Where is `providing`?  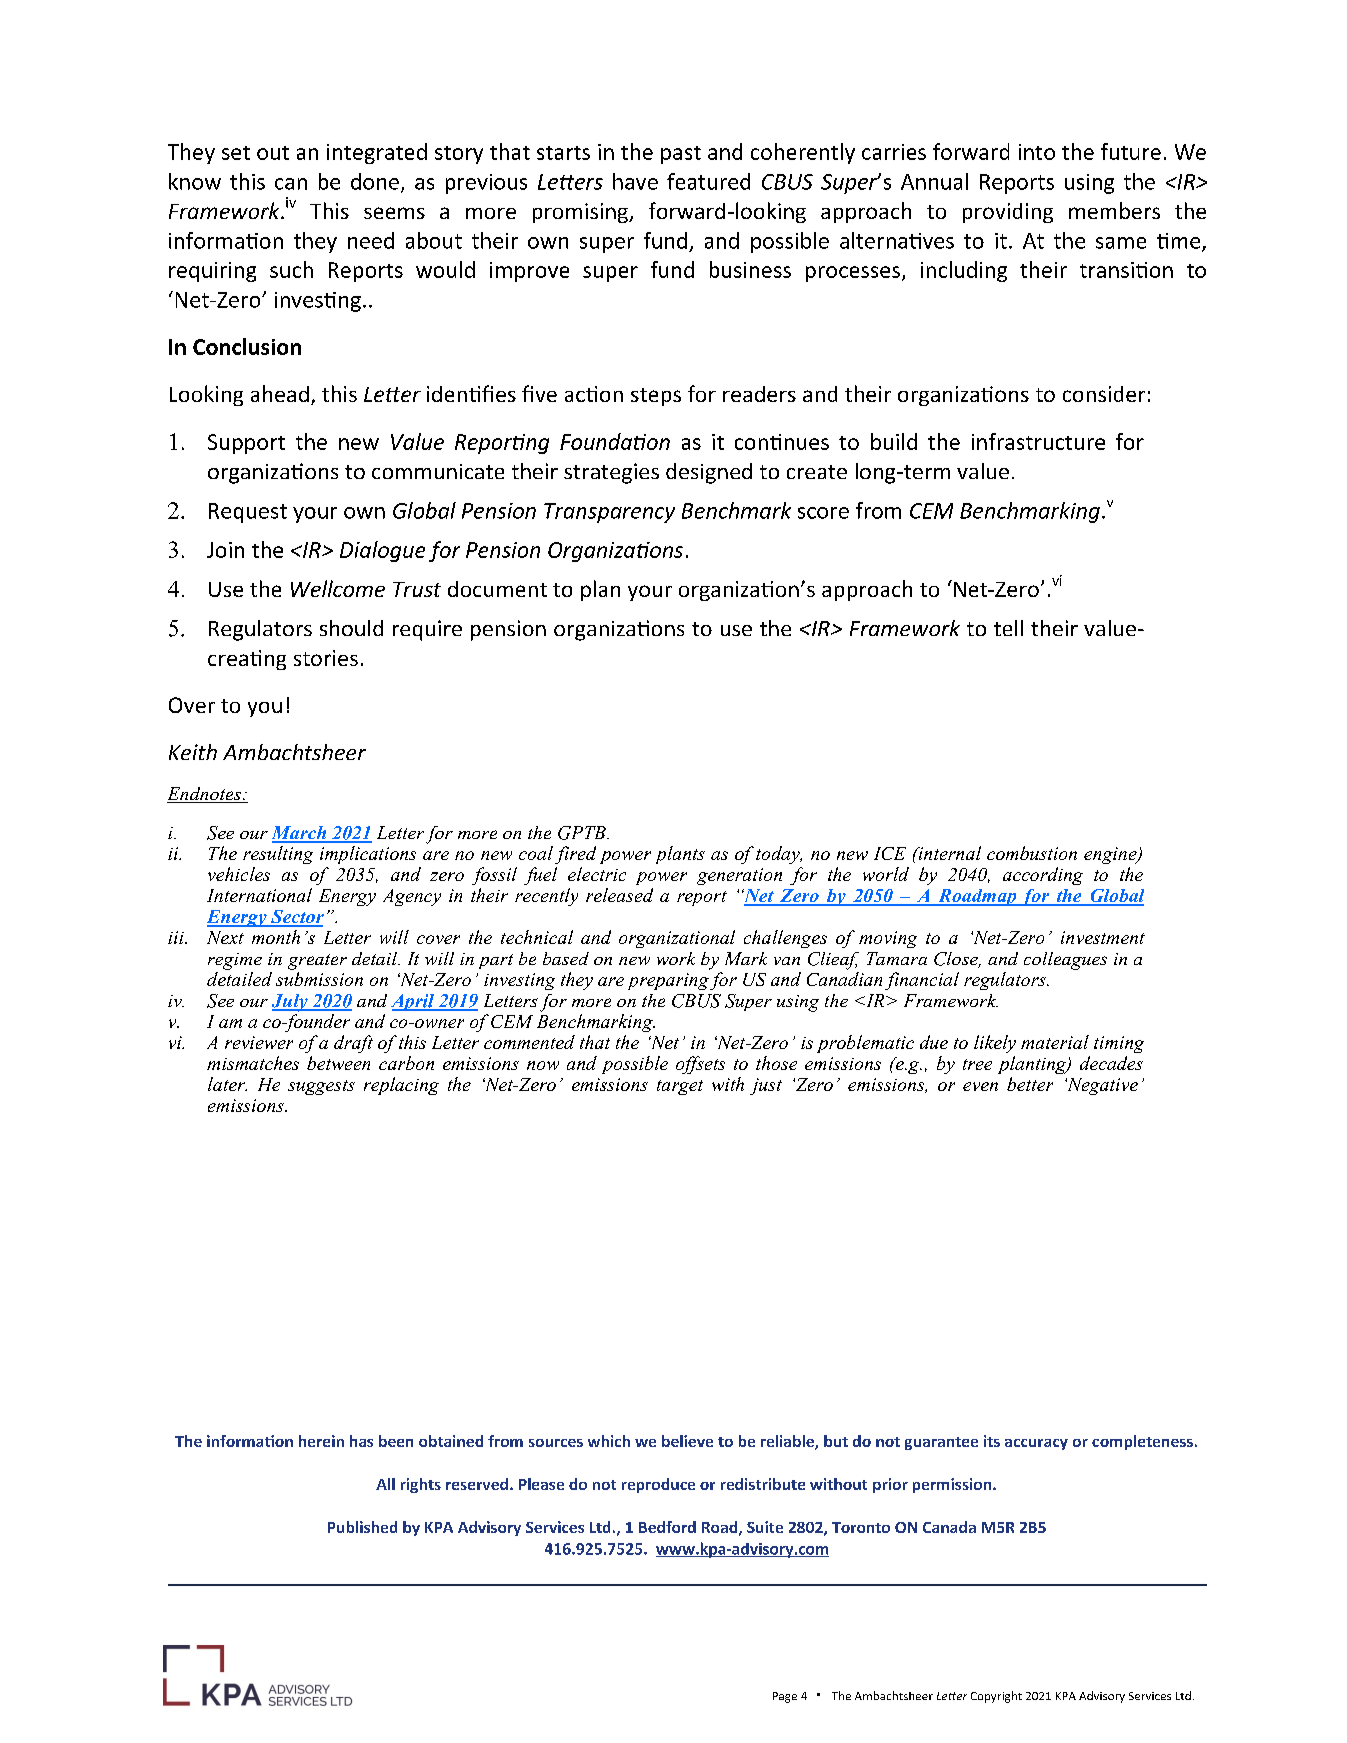 providing is located at coordinates (1008, 213).
